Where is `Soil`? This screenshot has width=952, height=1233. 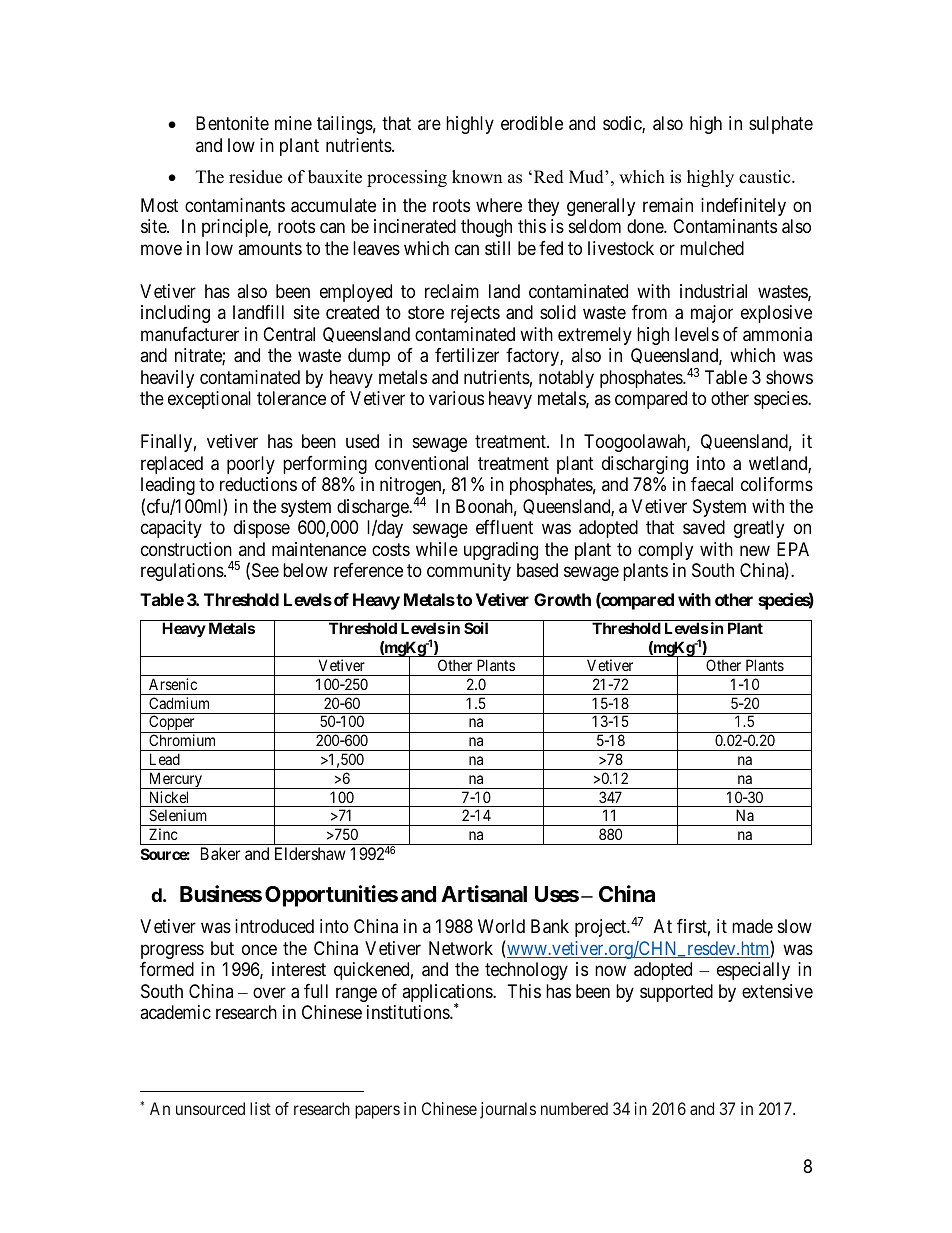 Soil is located at coordinates (476, 628).
